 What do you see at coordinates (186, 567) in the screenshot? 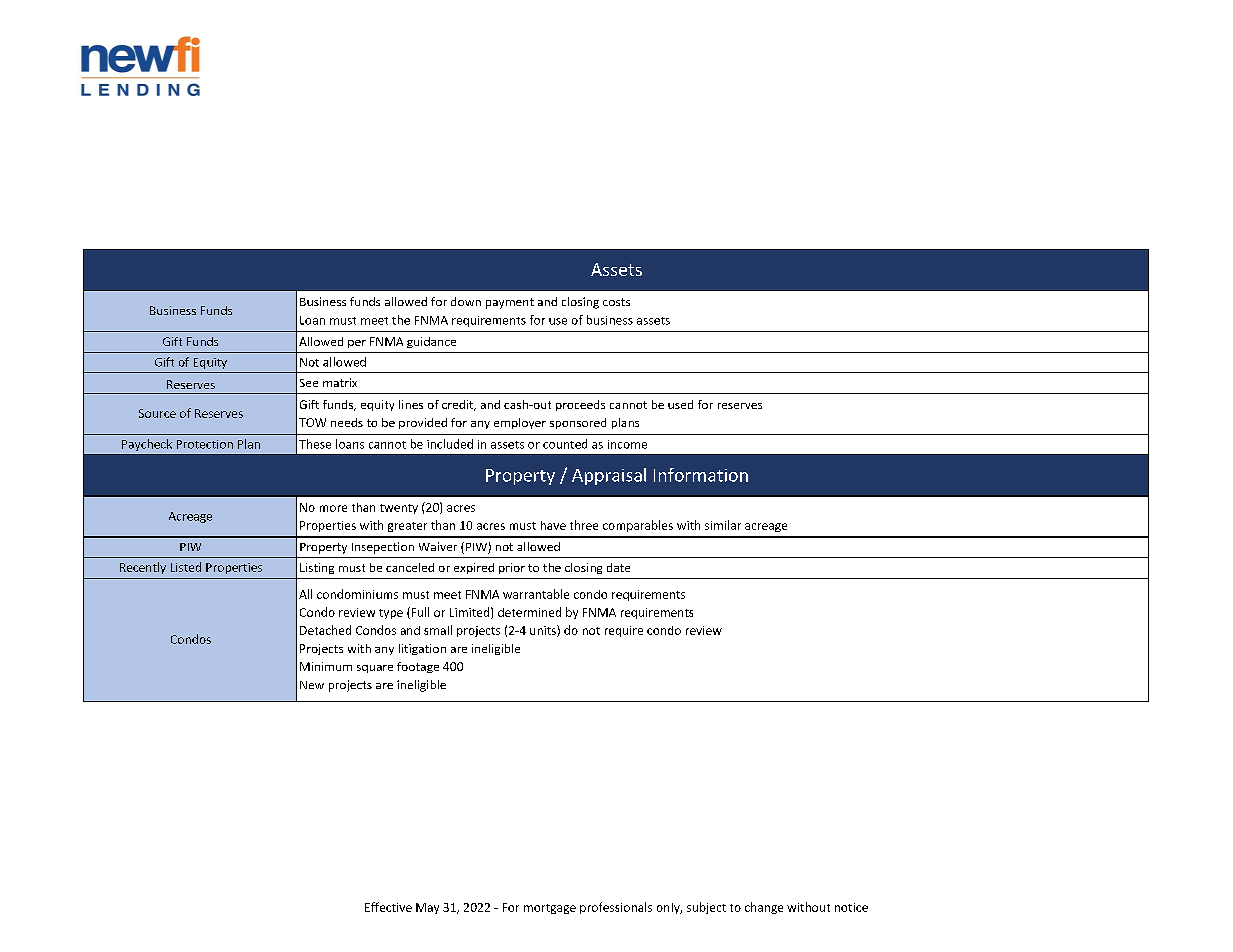
I see `Listed` at bounding box center [186, 567].
